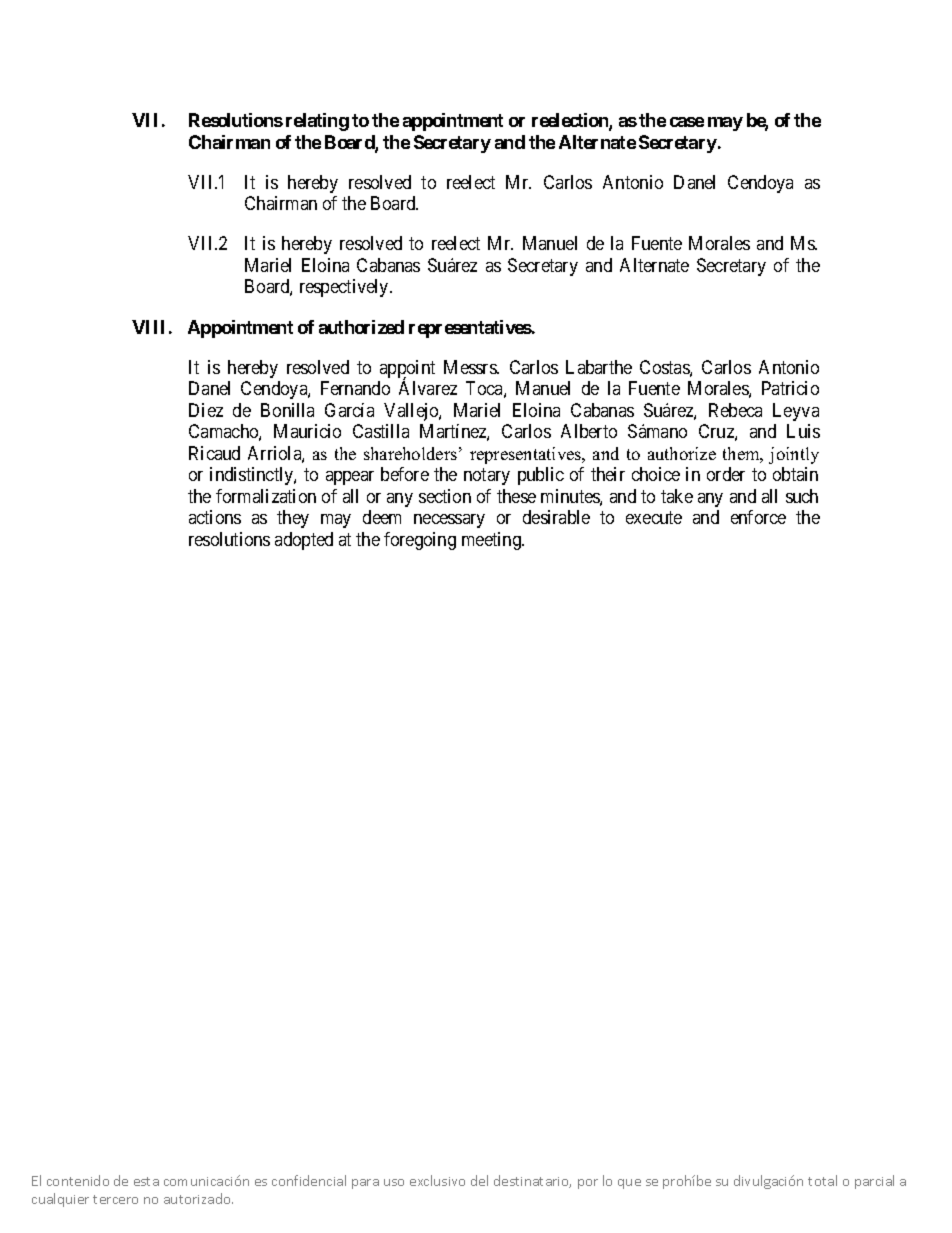  Describe the element at coordinates (471, 367) in the image. I see `Messrs` at that location.
